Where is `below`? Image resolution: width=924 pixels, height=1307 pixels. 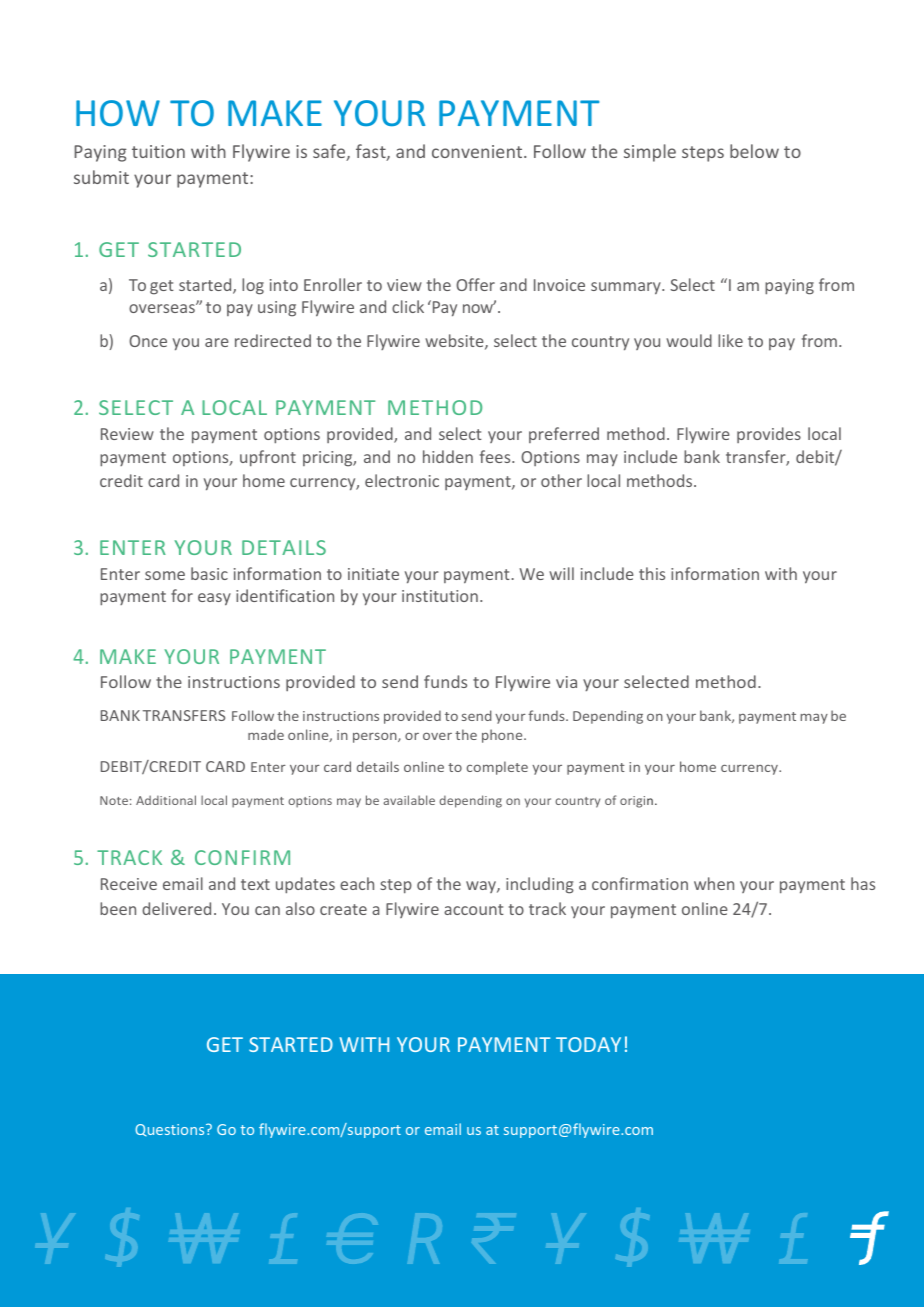 below is located at coordinates (754, 151).
